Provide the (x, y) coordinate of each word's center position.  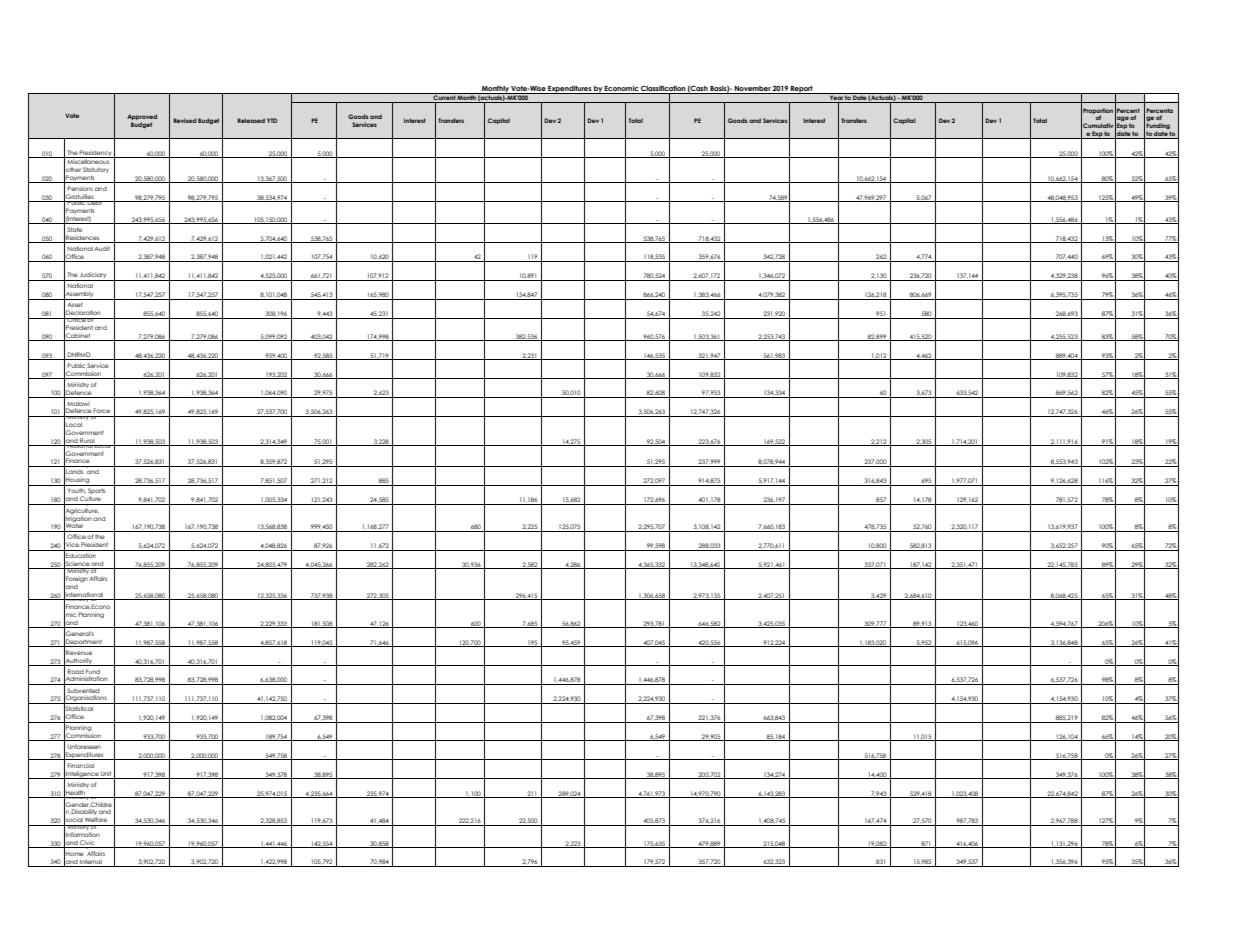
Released (251, 120)
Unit (106, 773)
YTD (272, 120)
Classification (663, 90)
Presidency (96, 154)
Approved (142, 118)
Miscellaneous (89, 160)
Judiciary (93, 276)
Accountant (85, 624)
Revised (185, 120)
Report (802, 90)
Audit (102, 248)
